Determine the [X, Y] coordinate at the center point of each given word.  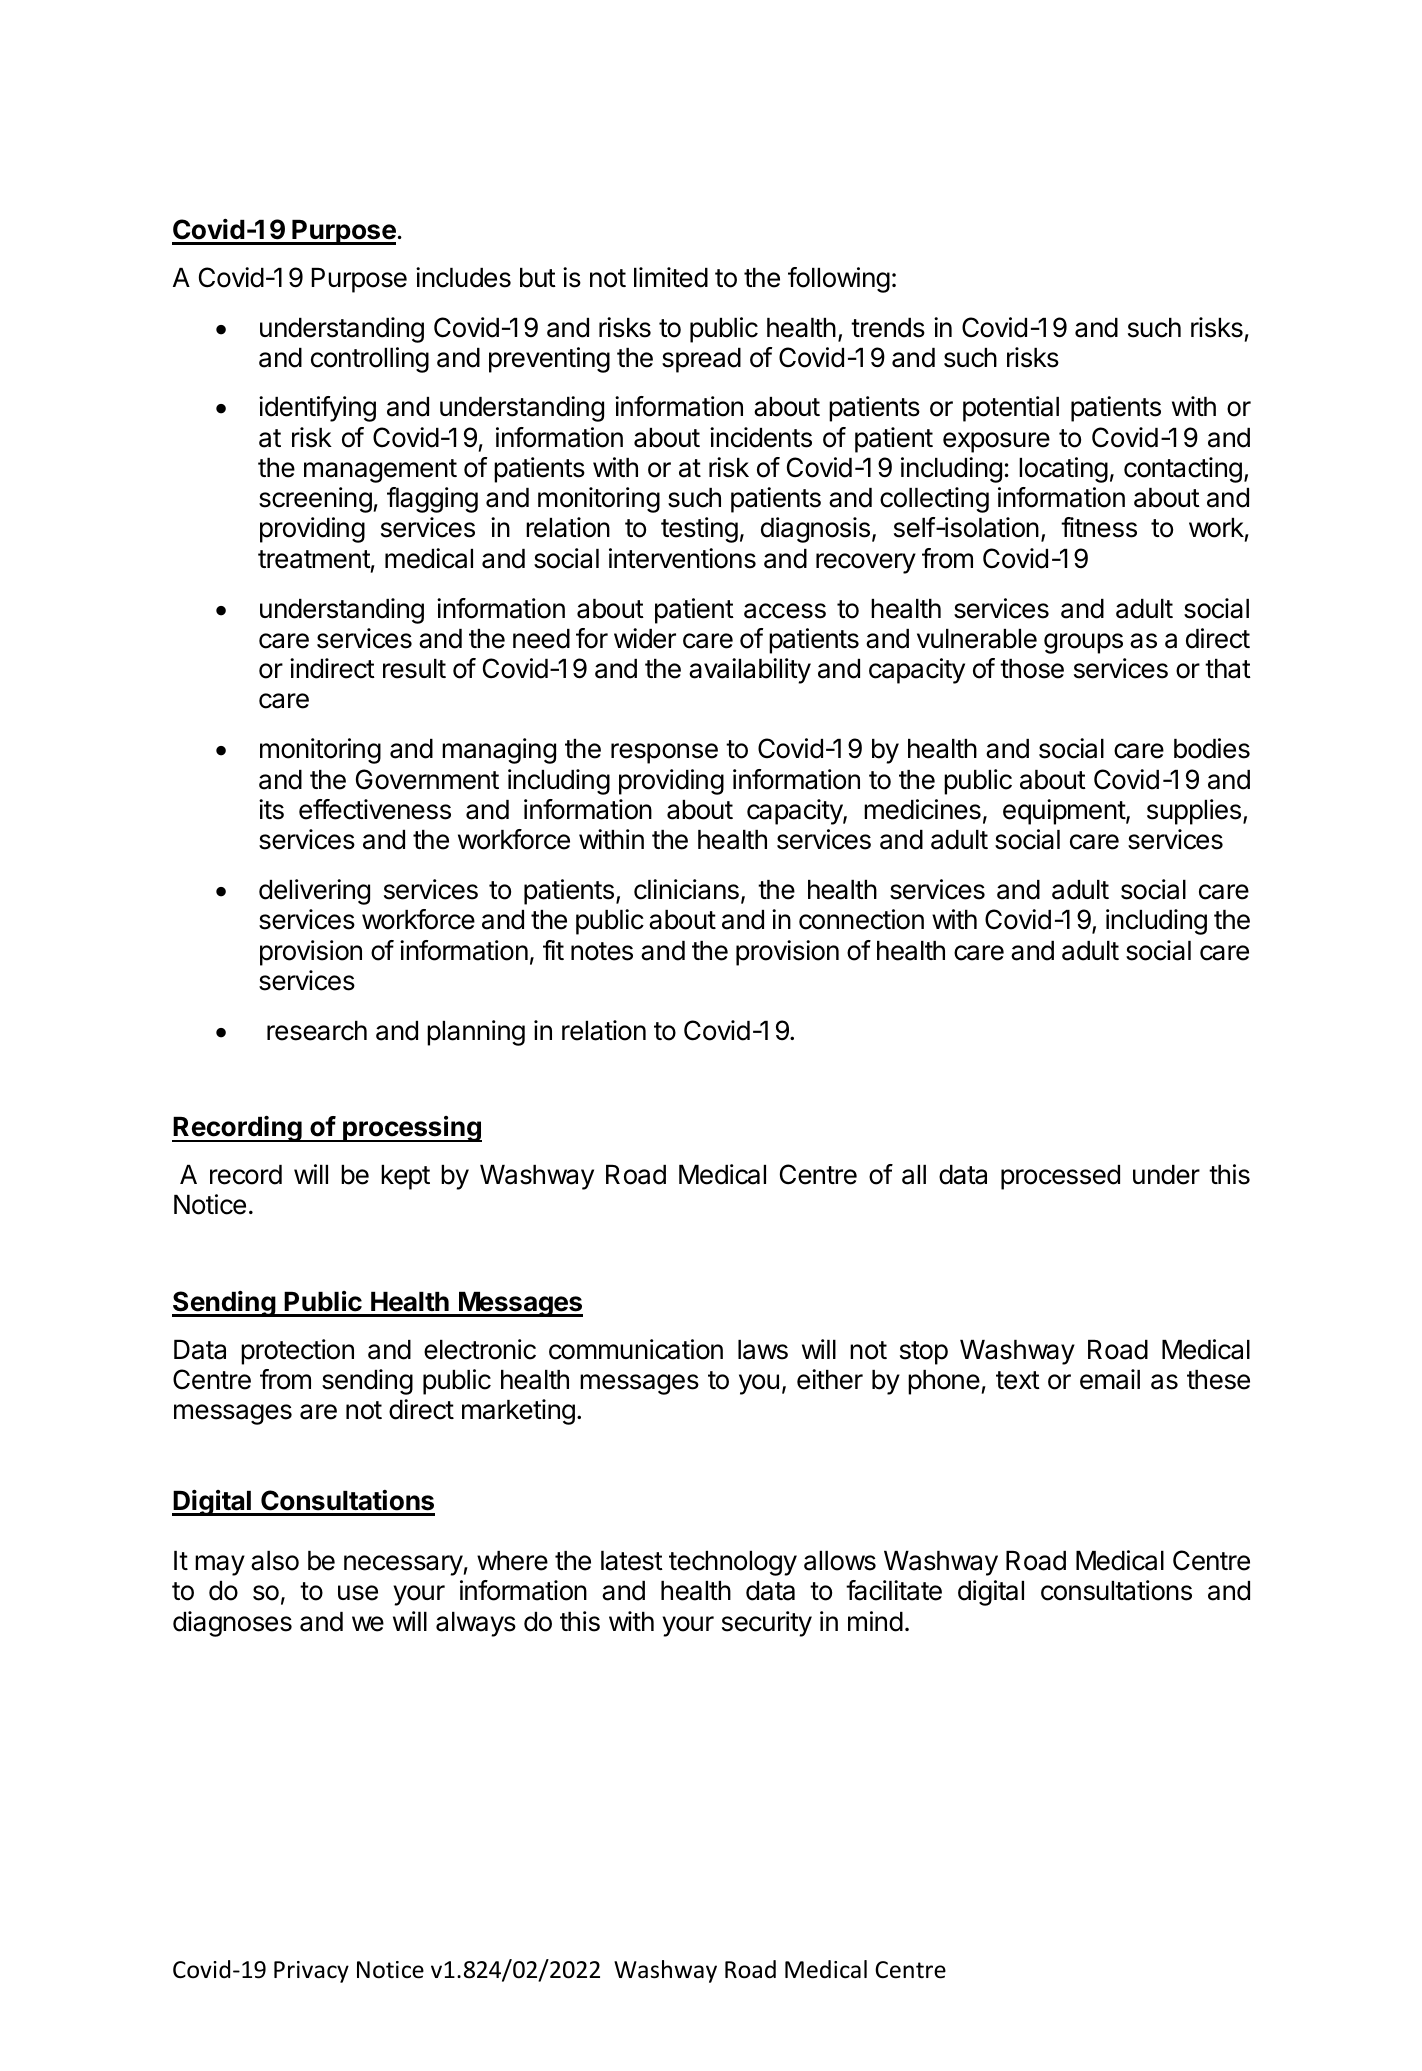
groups [1083, 643]
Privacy [311, 1972]
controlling [370, 360]
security [767, 1624]
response [664, 753]
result [414, 669]
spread [701, 360]
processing [411, 1129]
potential [1011, 409]
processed [1060, 1177]
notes [602, 951]
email [1110, 1379]
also [275, 1561]
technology [733, 1563]
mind [875, 1621]
